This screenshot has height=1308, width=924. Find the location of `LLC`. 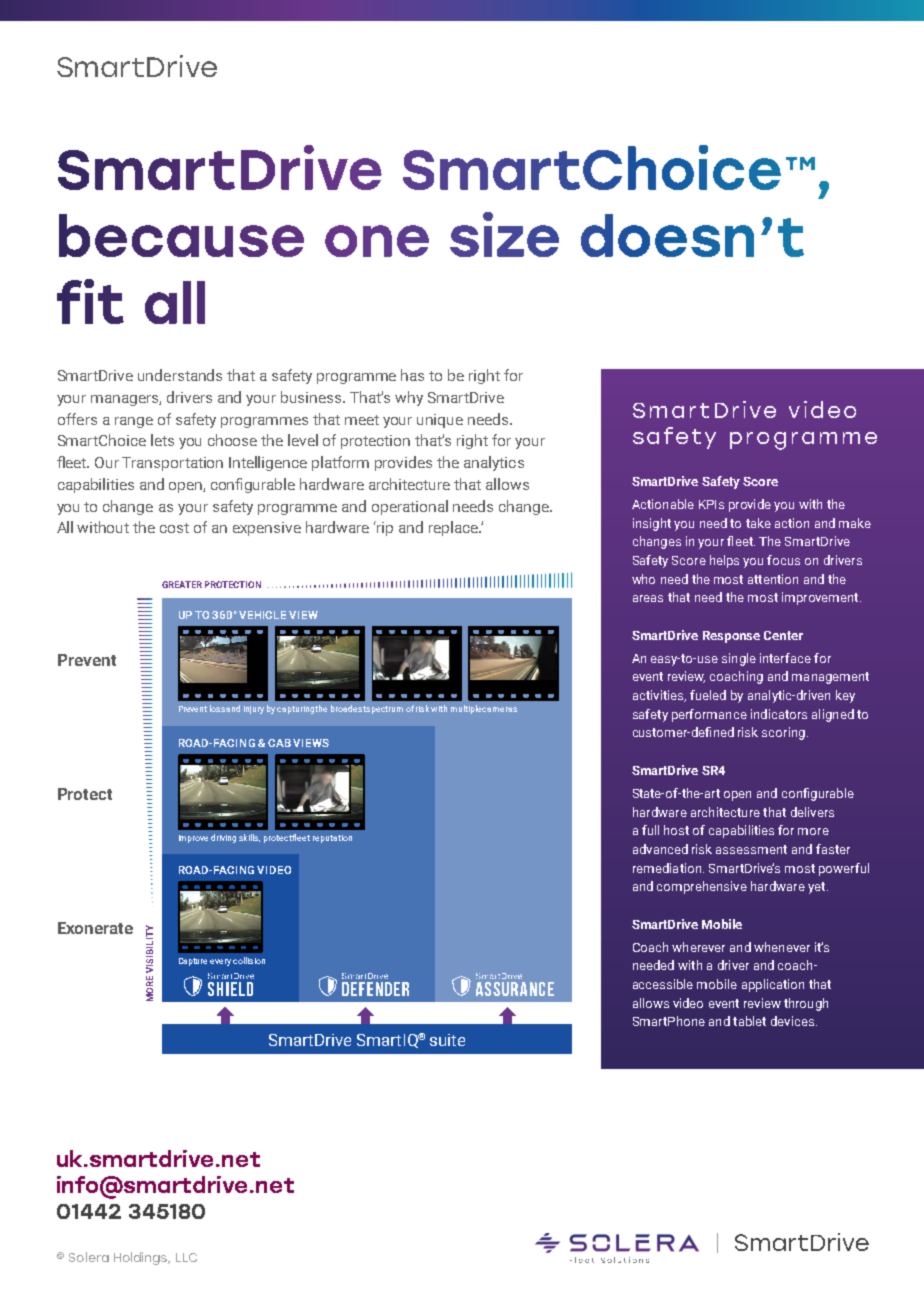

LLC is located at coordinates (186, 1257).
